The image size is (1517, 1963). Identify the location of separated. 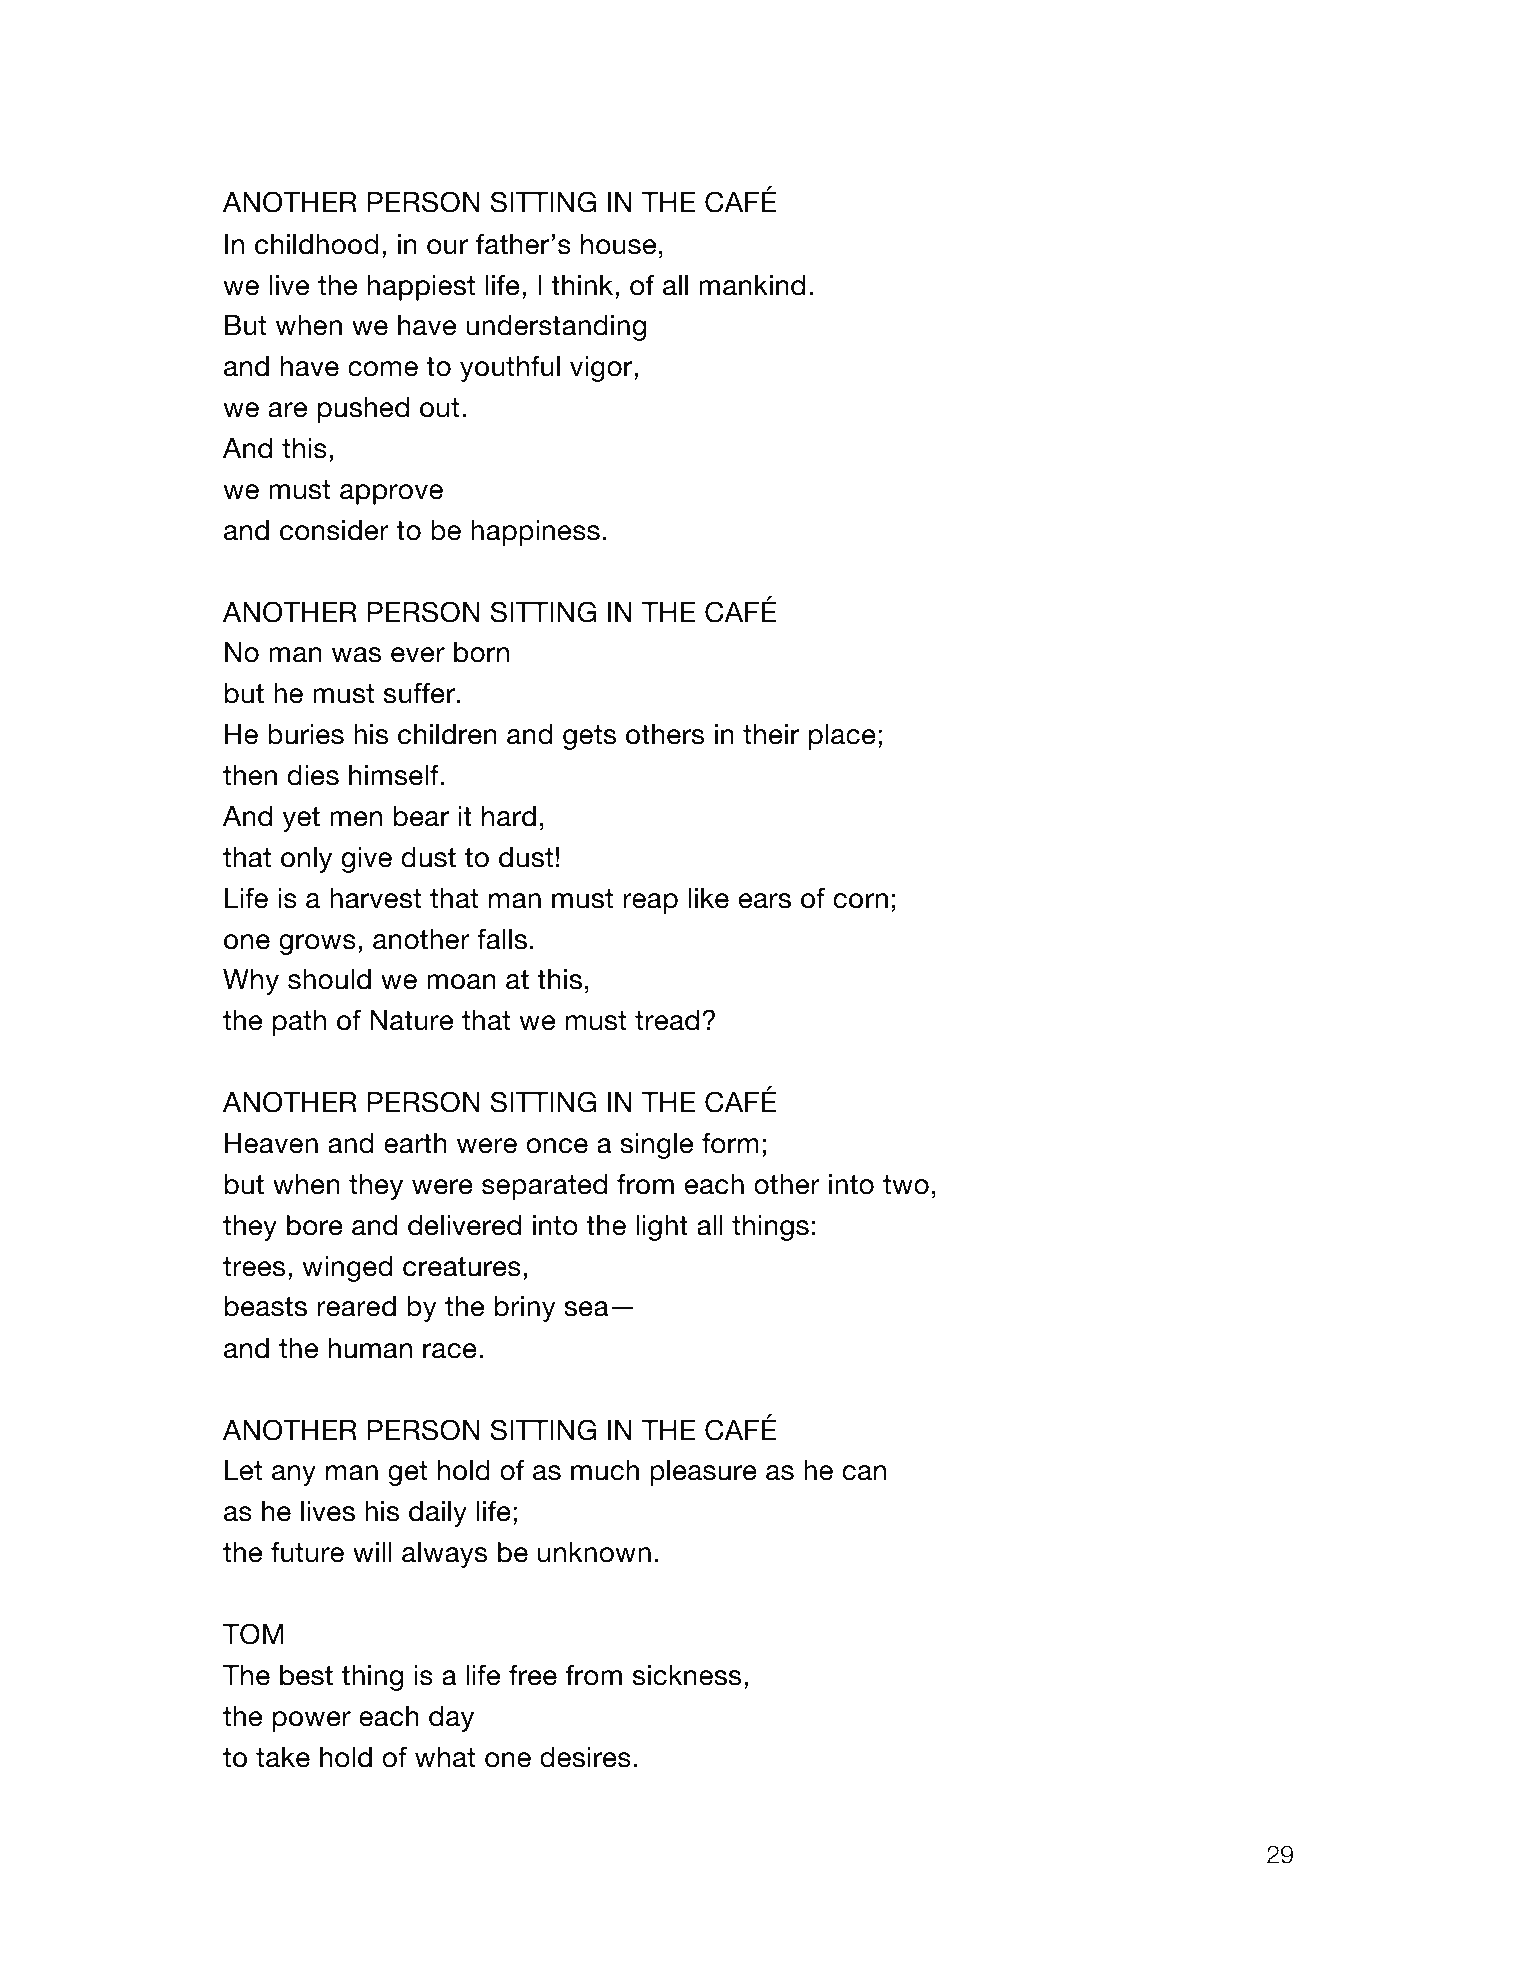
(544, 1187).
